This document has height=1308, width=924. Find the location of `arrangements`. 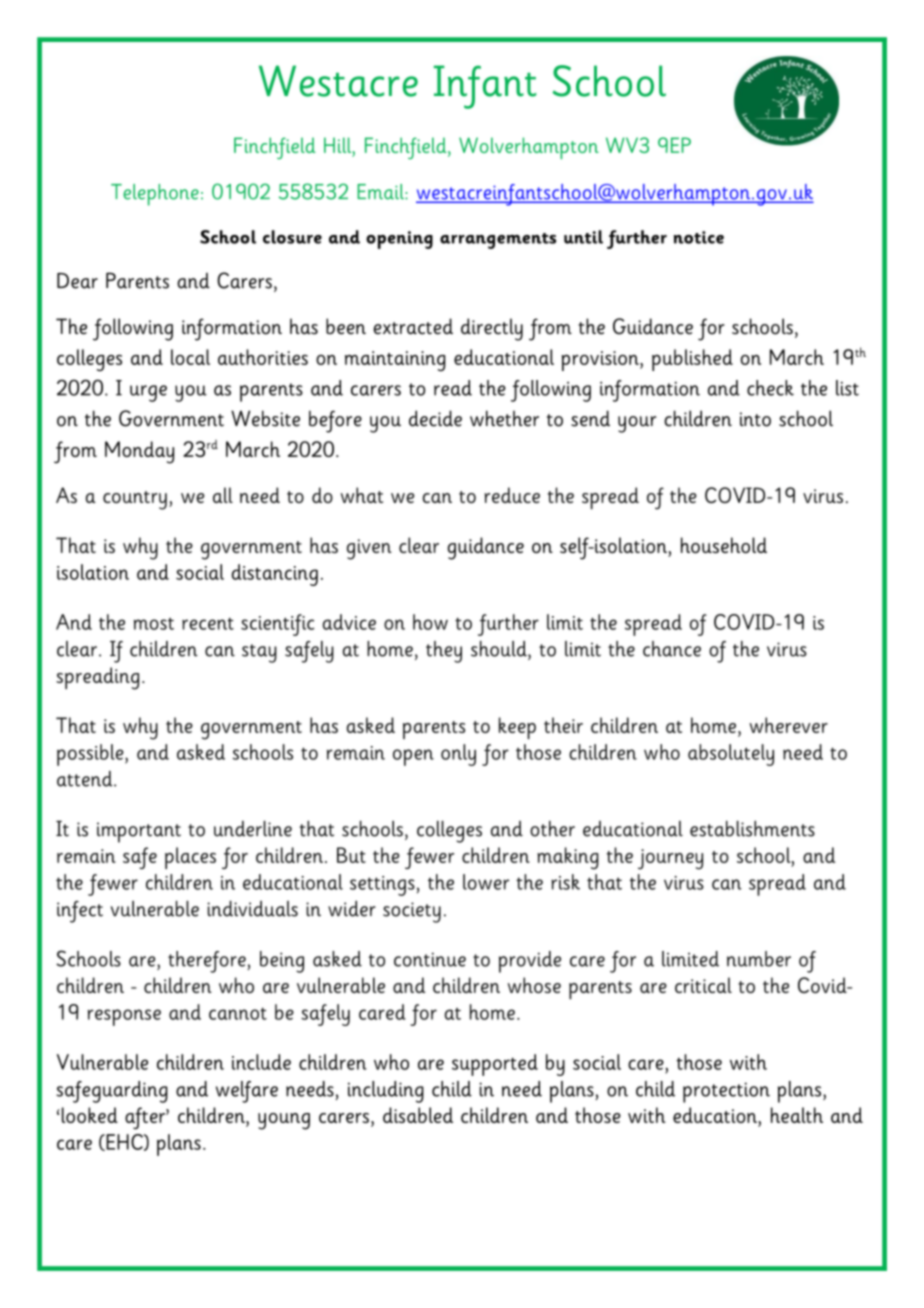

arrangements is located at coordinates (498, 241).
